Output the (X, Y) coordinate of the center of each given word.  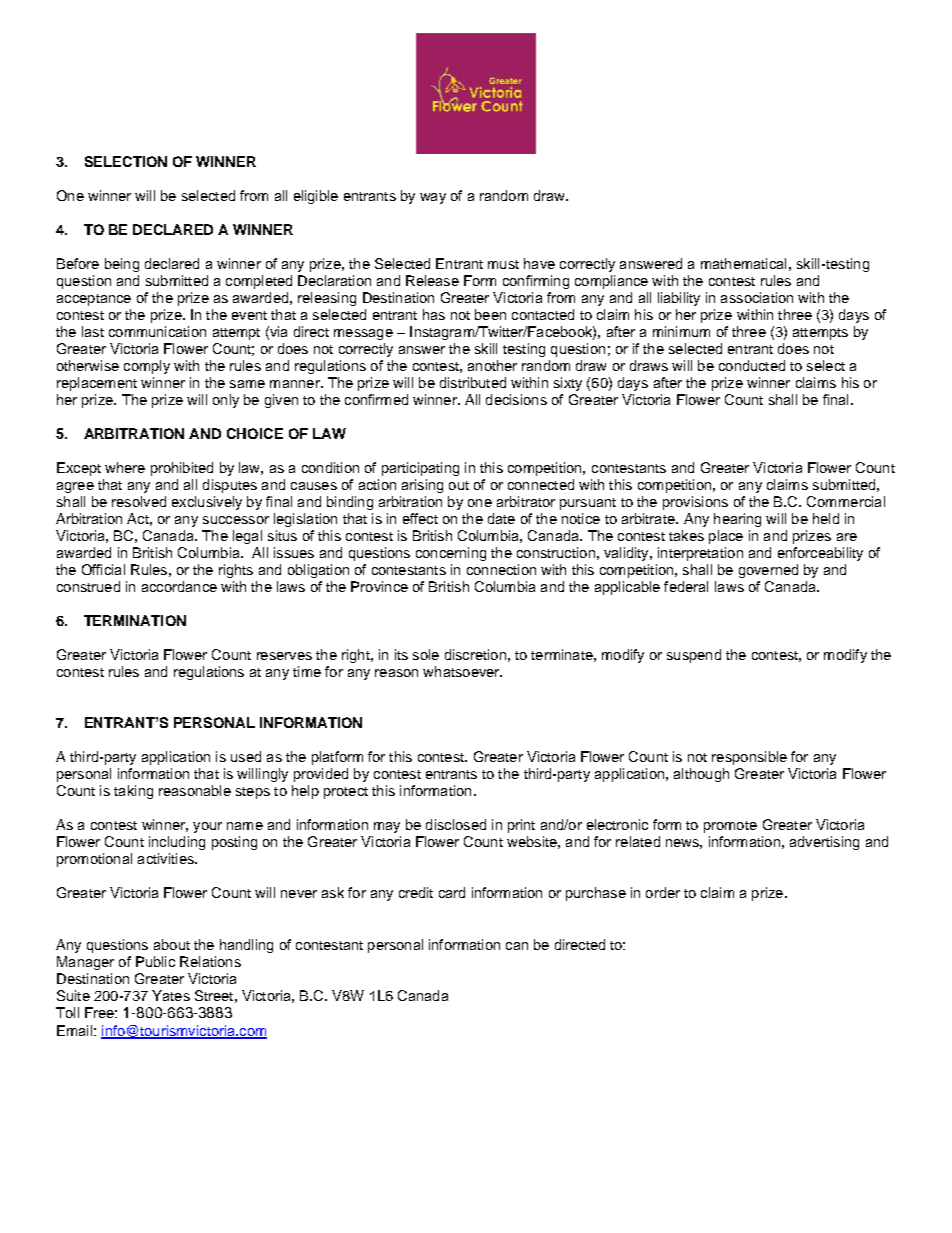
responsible (749, 758)
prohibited (182, 469)
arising (422, 486)
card (452, 892)
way (433, 198)
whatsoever (462, 671)
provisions (695, 503)
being (122, 265)
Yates (171, 995)
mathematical (743, 263)
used (246, 756)
